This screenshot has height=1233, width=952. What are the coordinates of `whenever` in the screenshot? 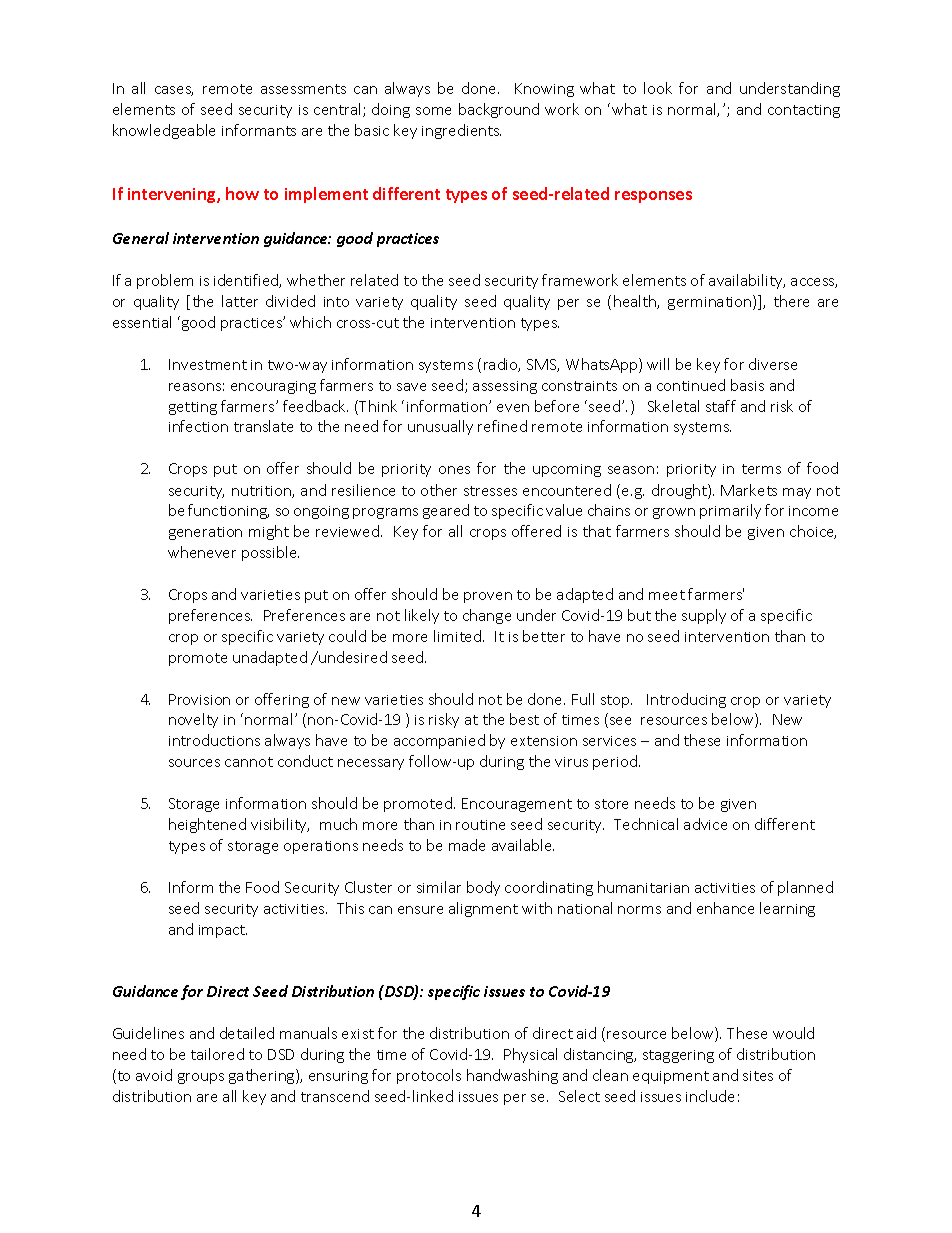 It's located at (202, 552).
